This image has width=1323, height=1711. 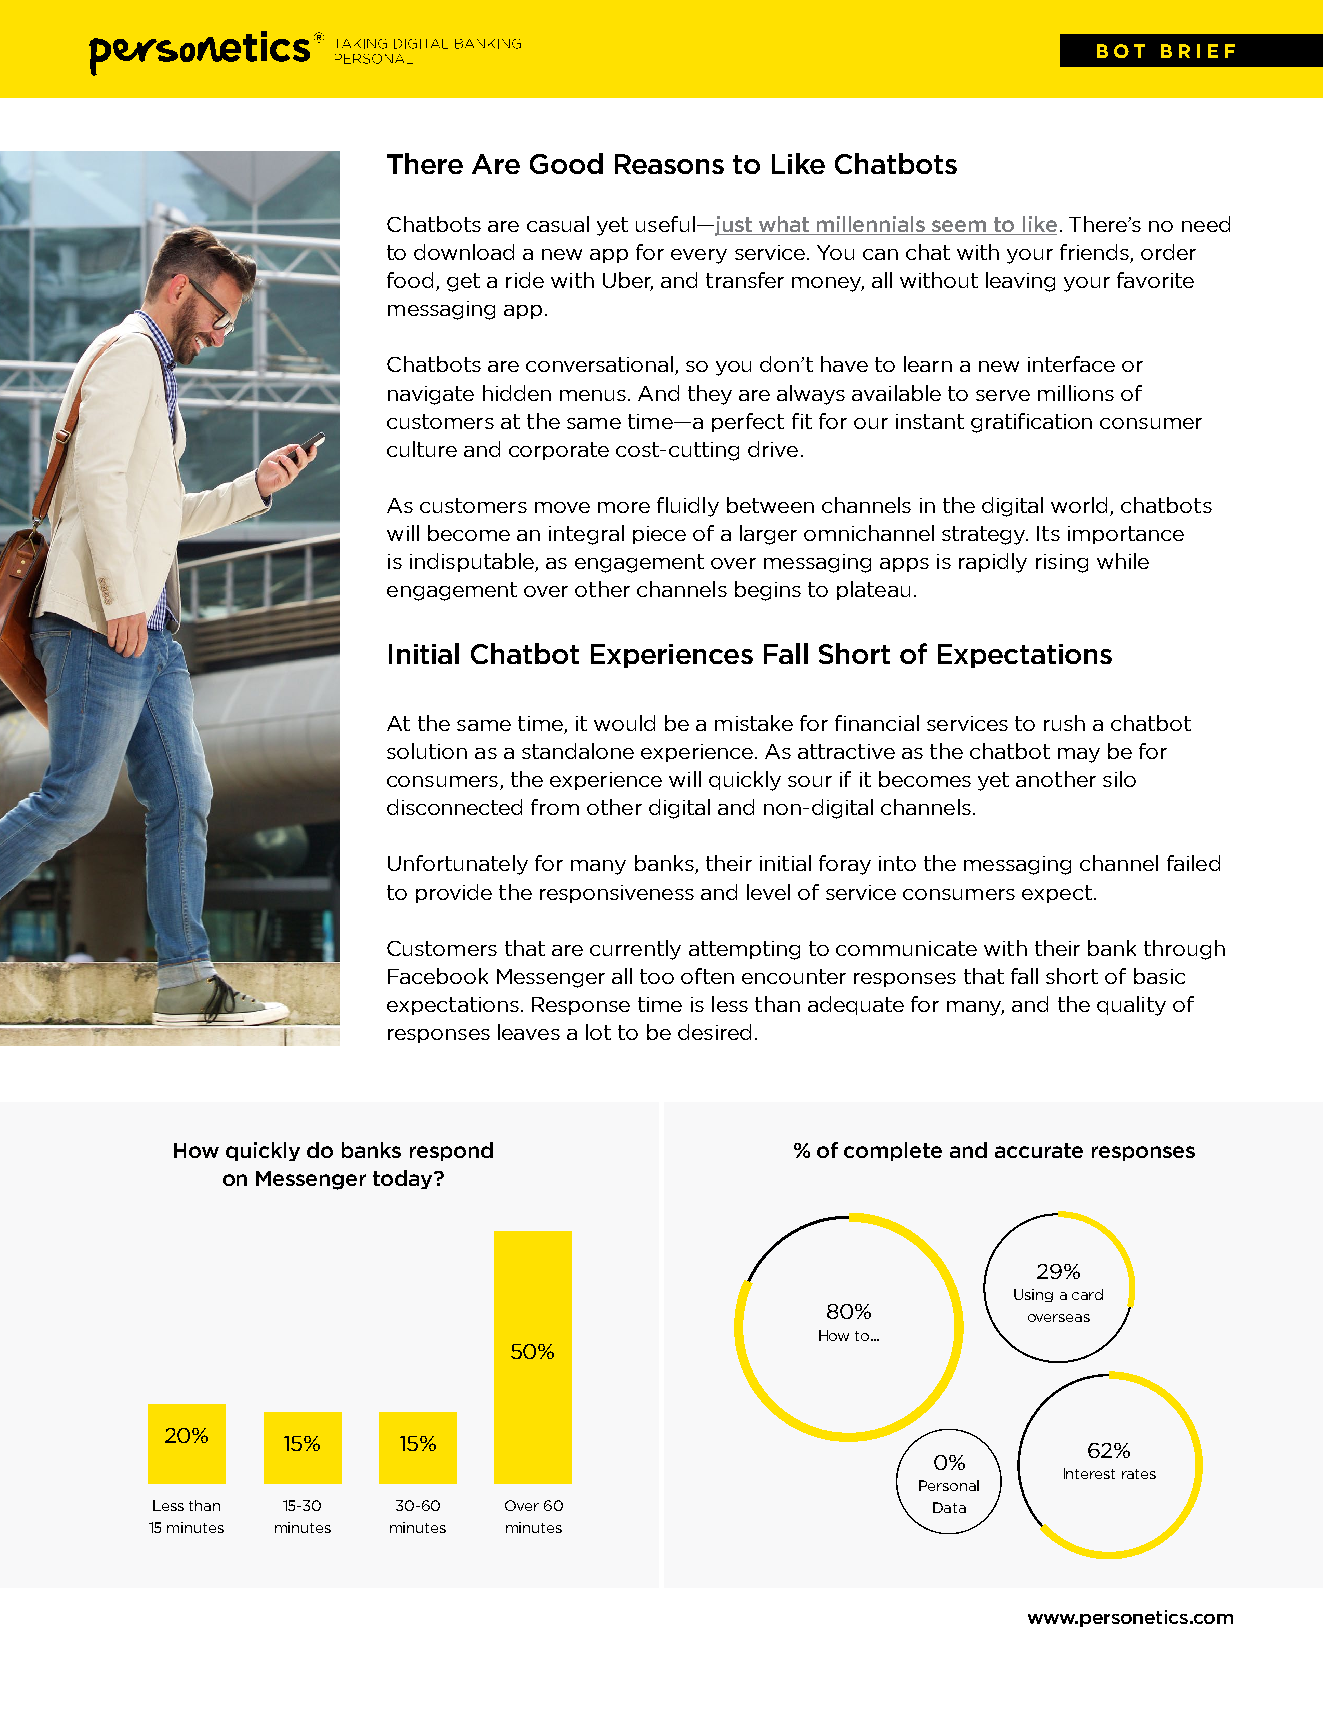 What do you see at coordinates (1198, 51) in the image?
I see `BRIEF` at bounding box center [1198, 51].
